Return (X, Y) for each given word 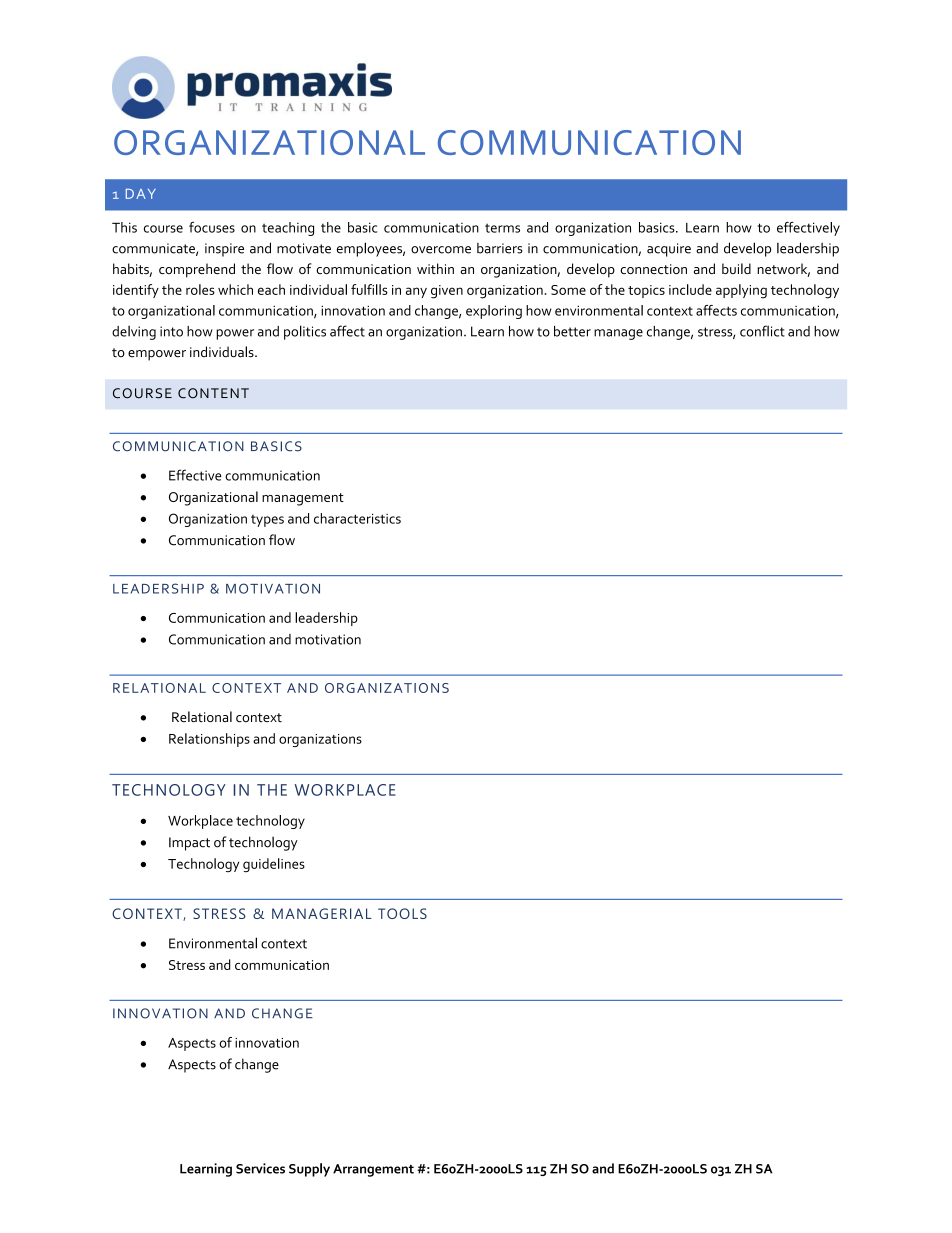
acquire (669, 250)
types (267, 521)
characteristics (357, 518)
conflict (762, 331)
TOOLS (402, 913)
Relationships (209, 740)
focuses (212, 227)
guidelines (274, 865)
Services (260, 1168)
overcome (441, 250)
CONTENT (213, 393)
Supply (309, 1170)
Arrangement (373, 1170)
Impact (189, 844)
